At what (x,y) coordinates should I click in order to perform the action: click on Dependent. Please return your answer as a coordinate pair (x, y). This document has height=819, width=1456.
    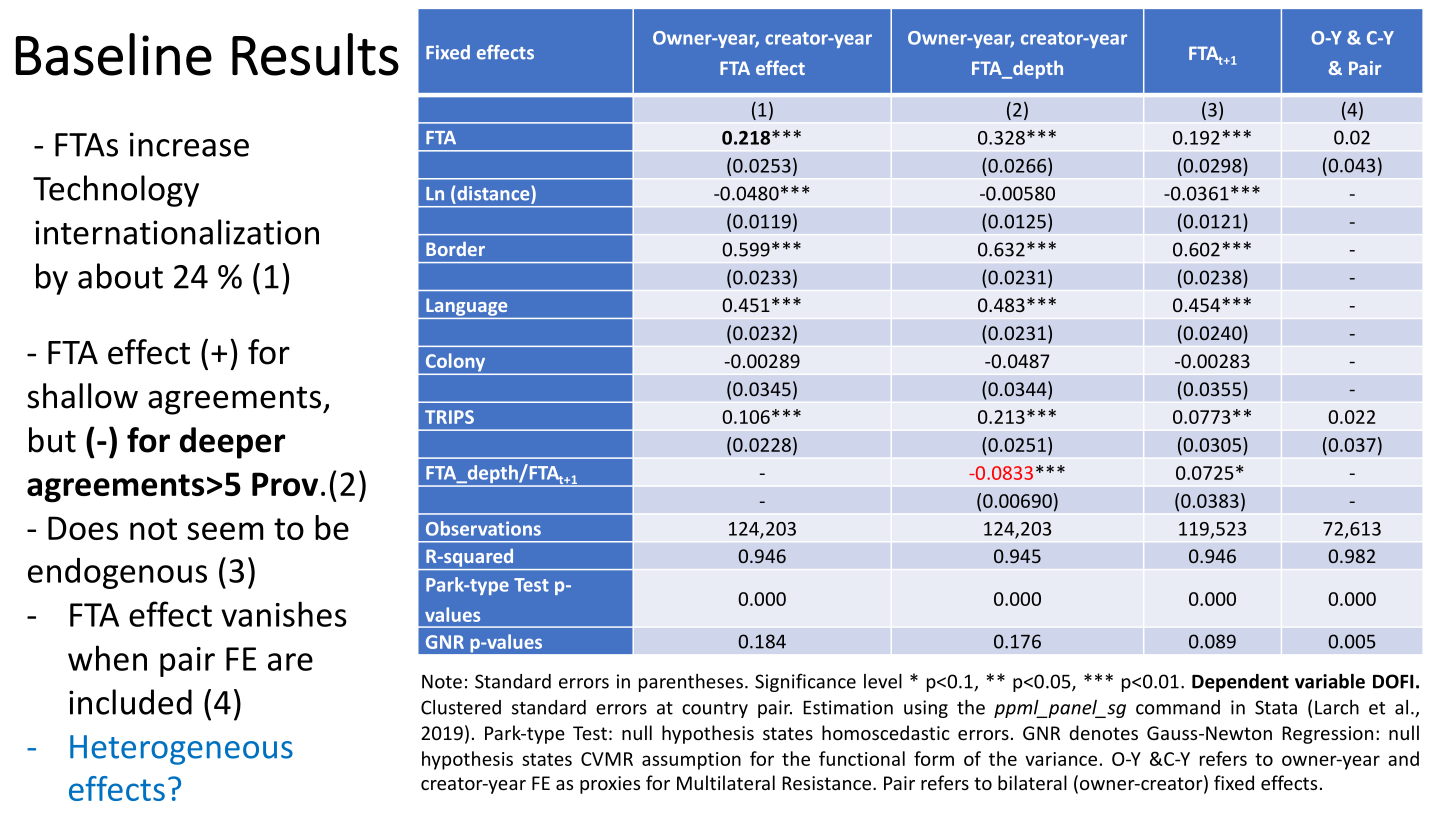
    Looking at the image, I should click on (1240, 683).
